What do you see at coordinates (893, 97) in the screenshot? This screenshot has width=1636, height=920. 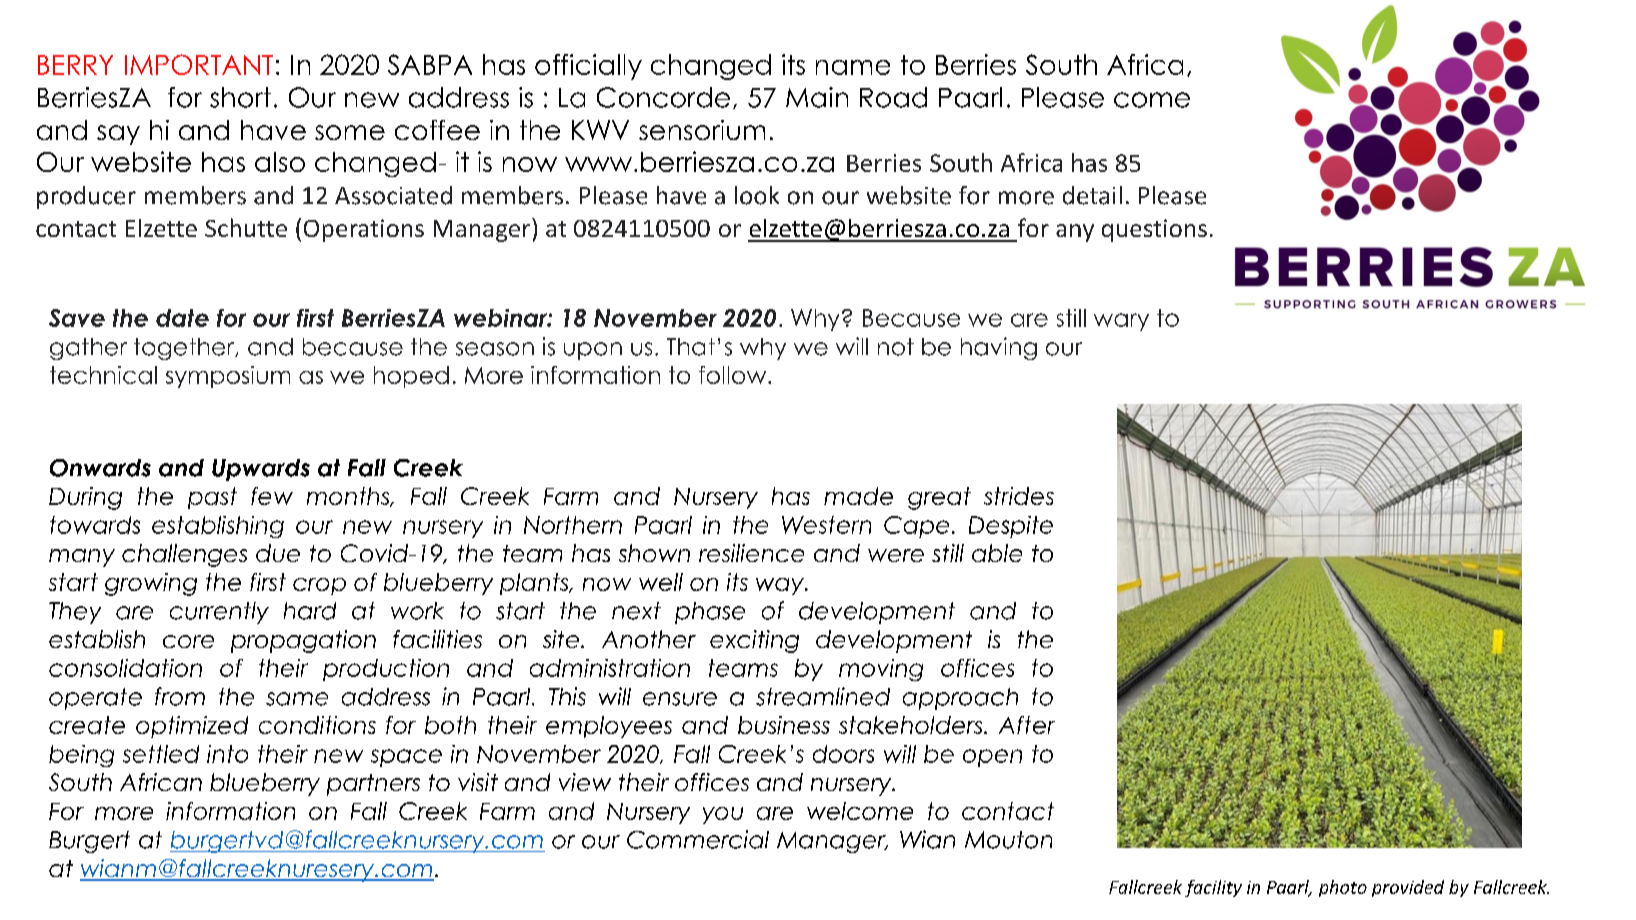 I see `Road` at bounding box center [893, 97].
